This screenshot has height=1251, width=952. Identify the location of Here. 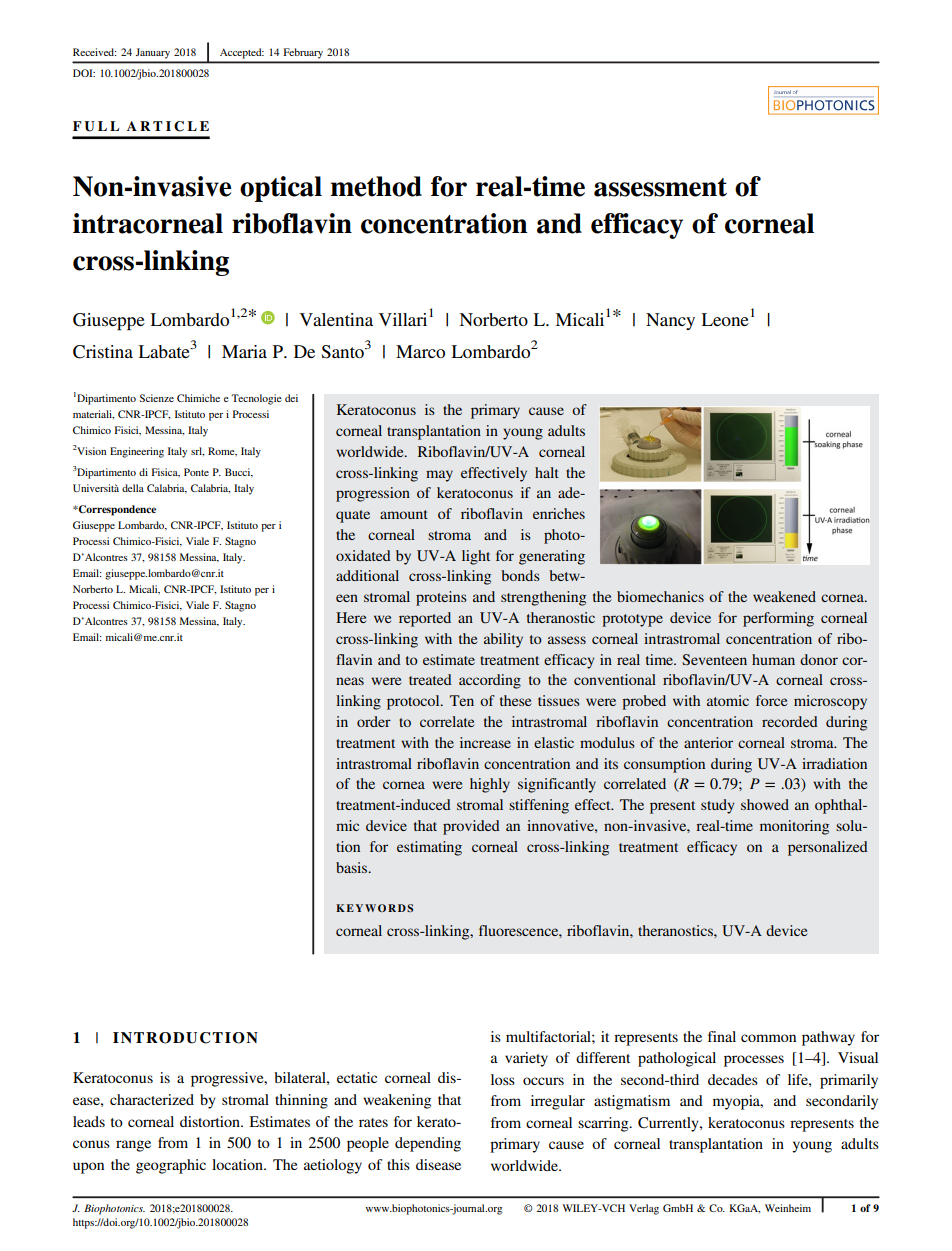
(351, 617).
